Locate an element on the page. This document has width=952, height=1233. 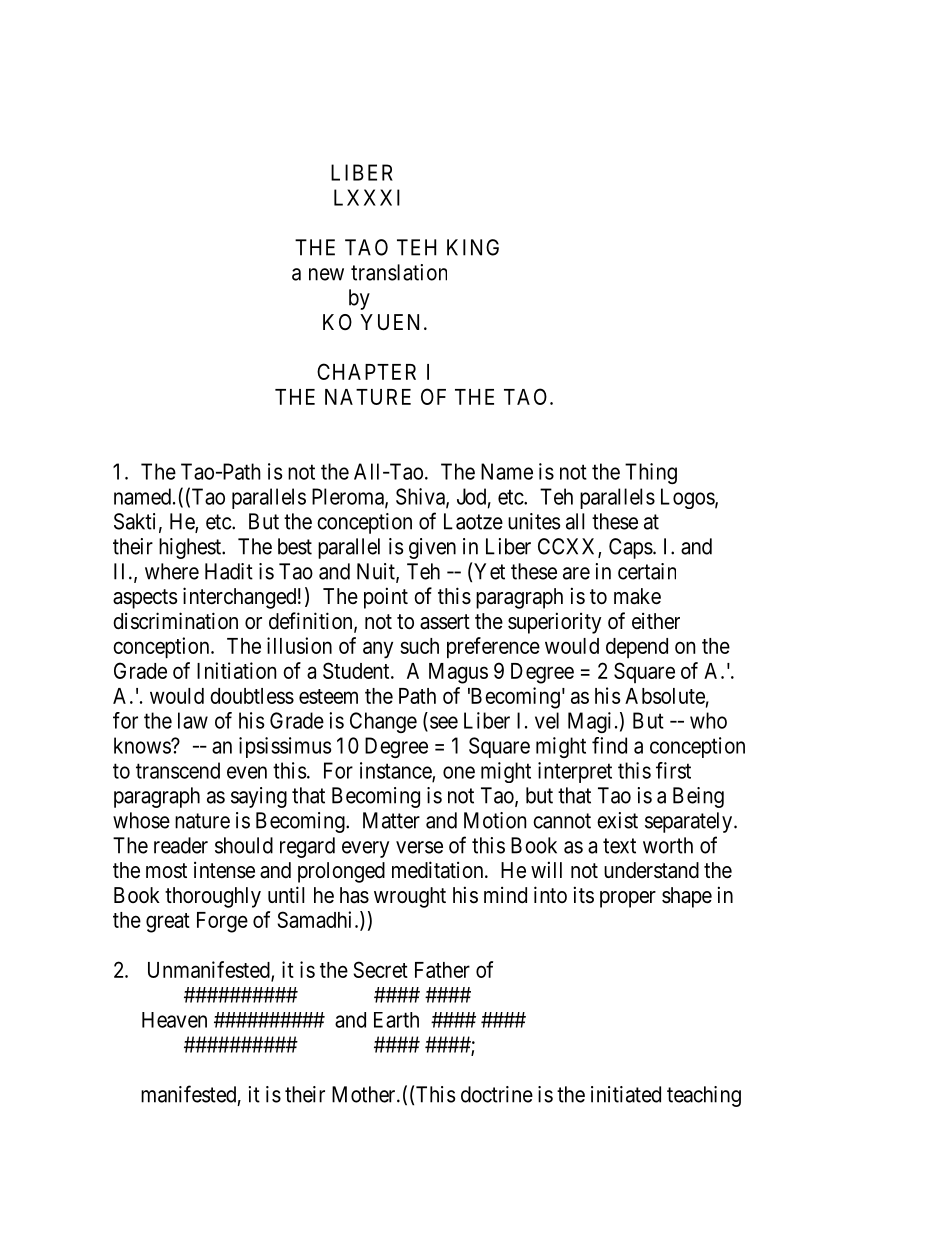
Heaven is located at coordinates (174, 1020).
